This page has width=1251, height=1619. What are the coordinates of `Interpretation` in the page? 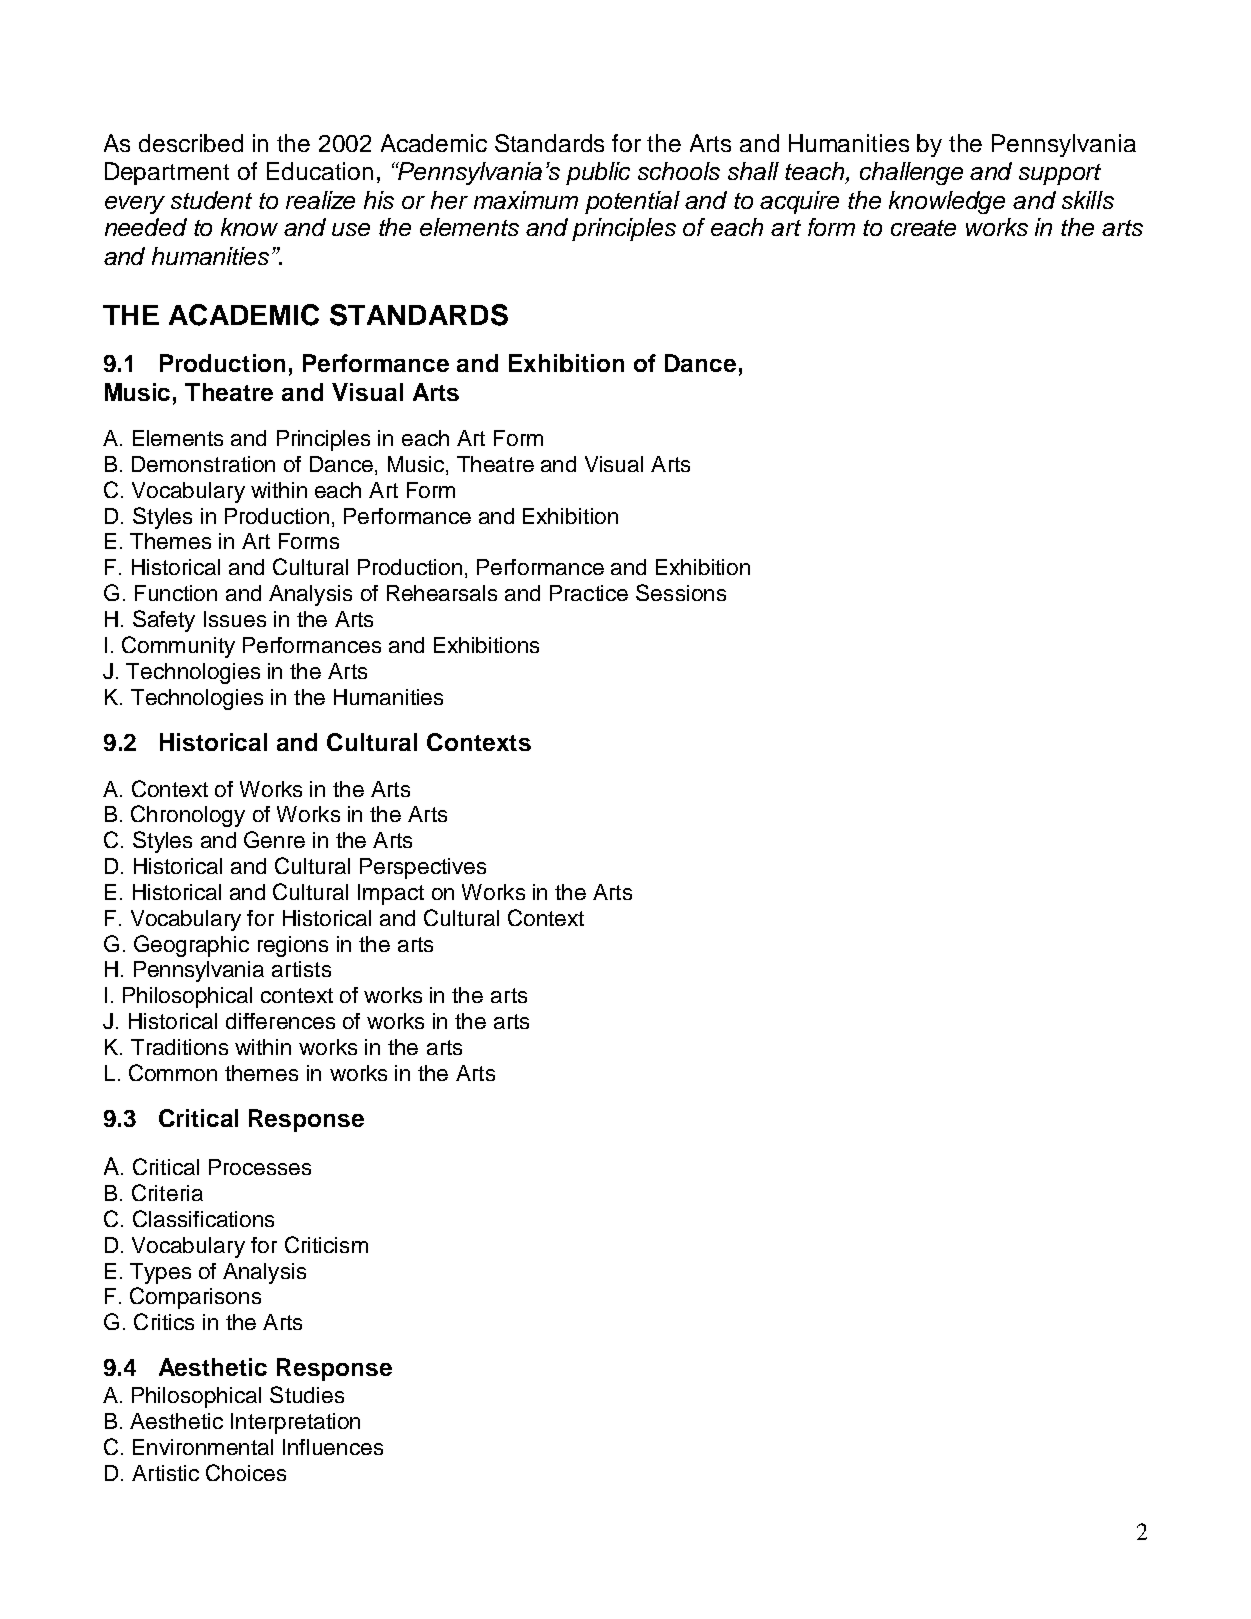 It's located at (295, 1423).
